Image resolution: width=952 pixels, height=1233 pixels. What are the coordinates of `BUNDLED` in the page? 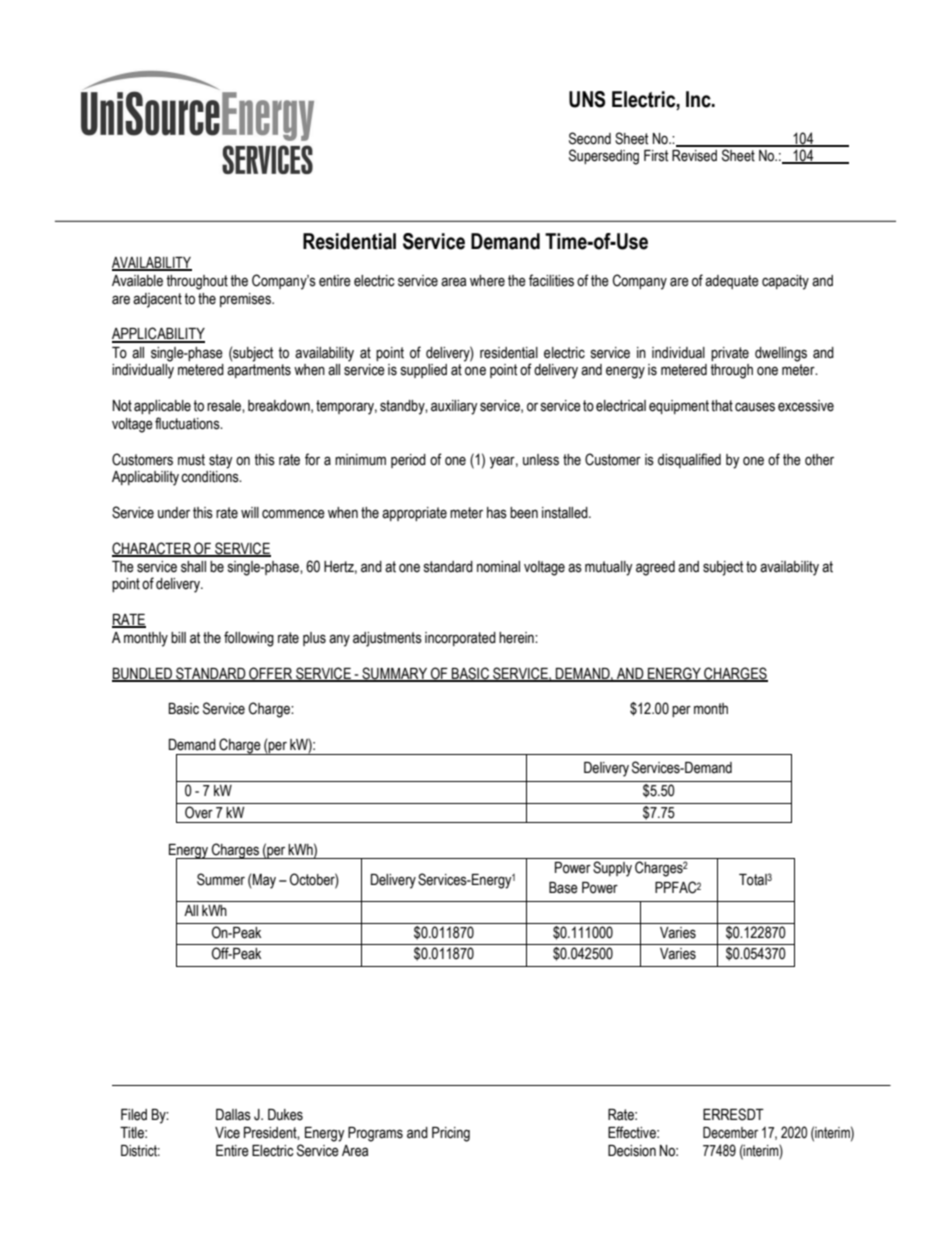 It's located at (143, 674).
